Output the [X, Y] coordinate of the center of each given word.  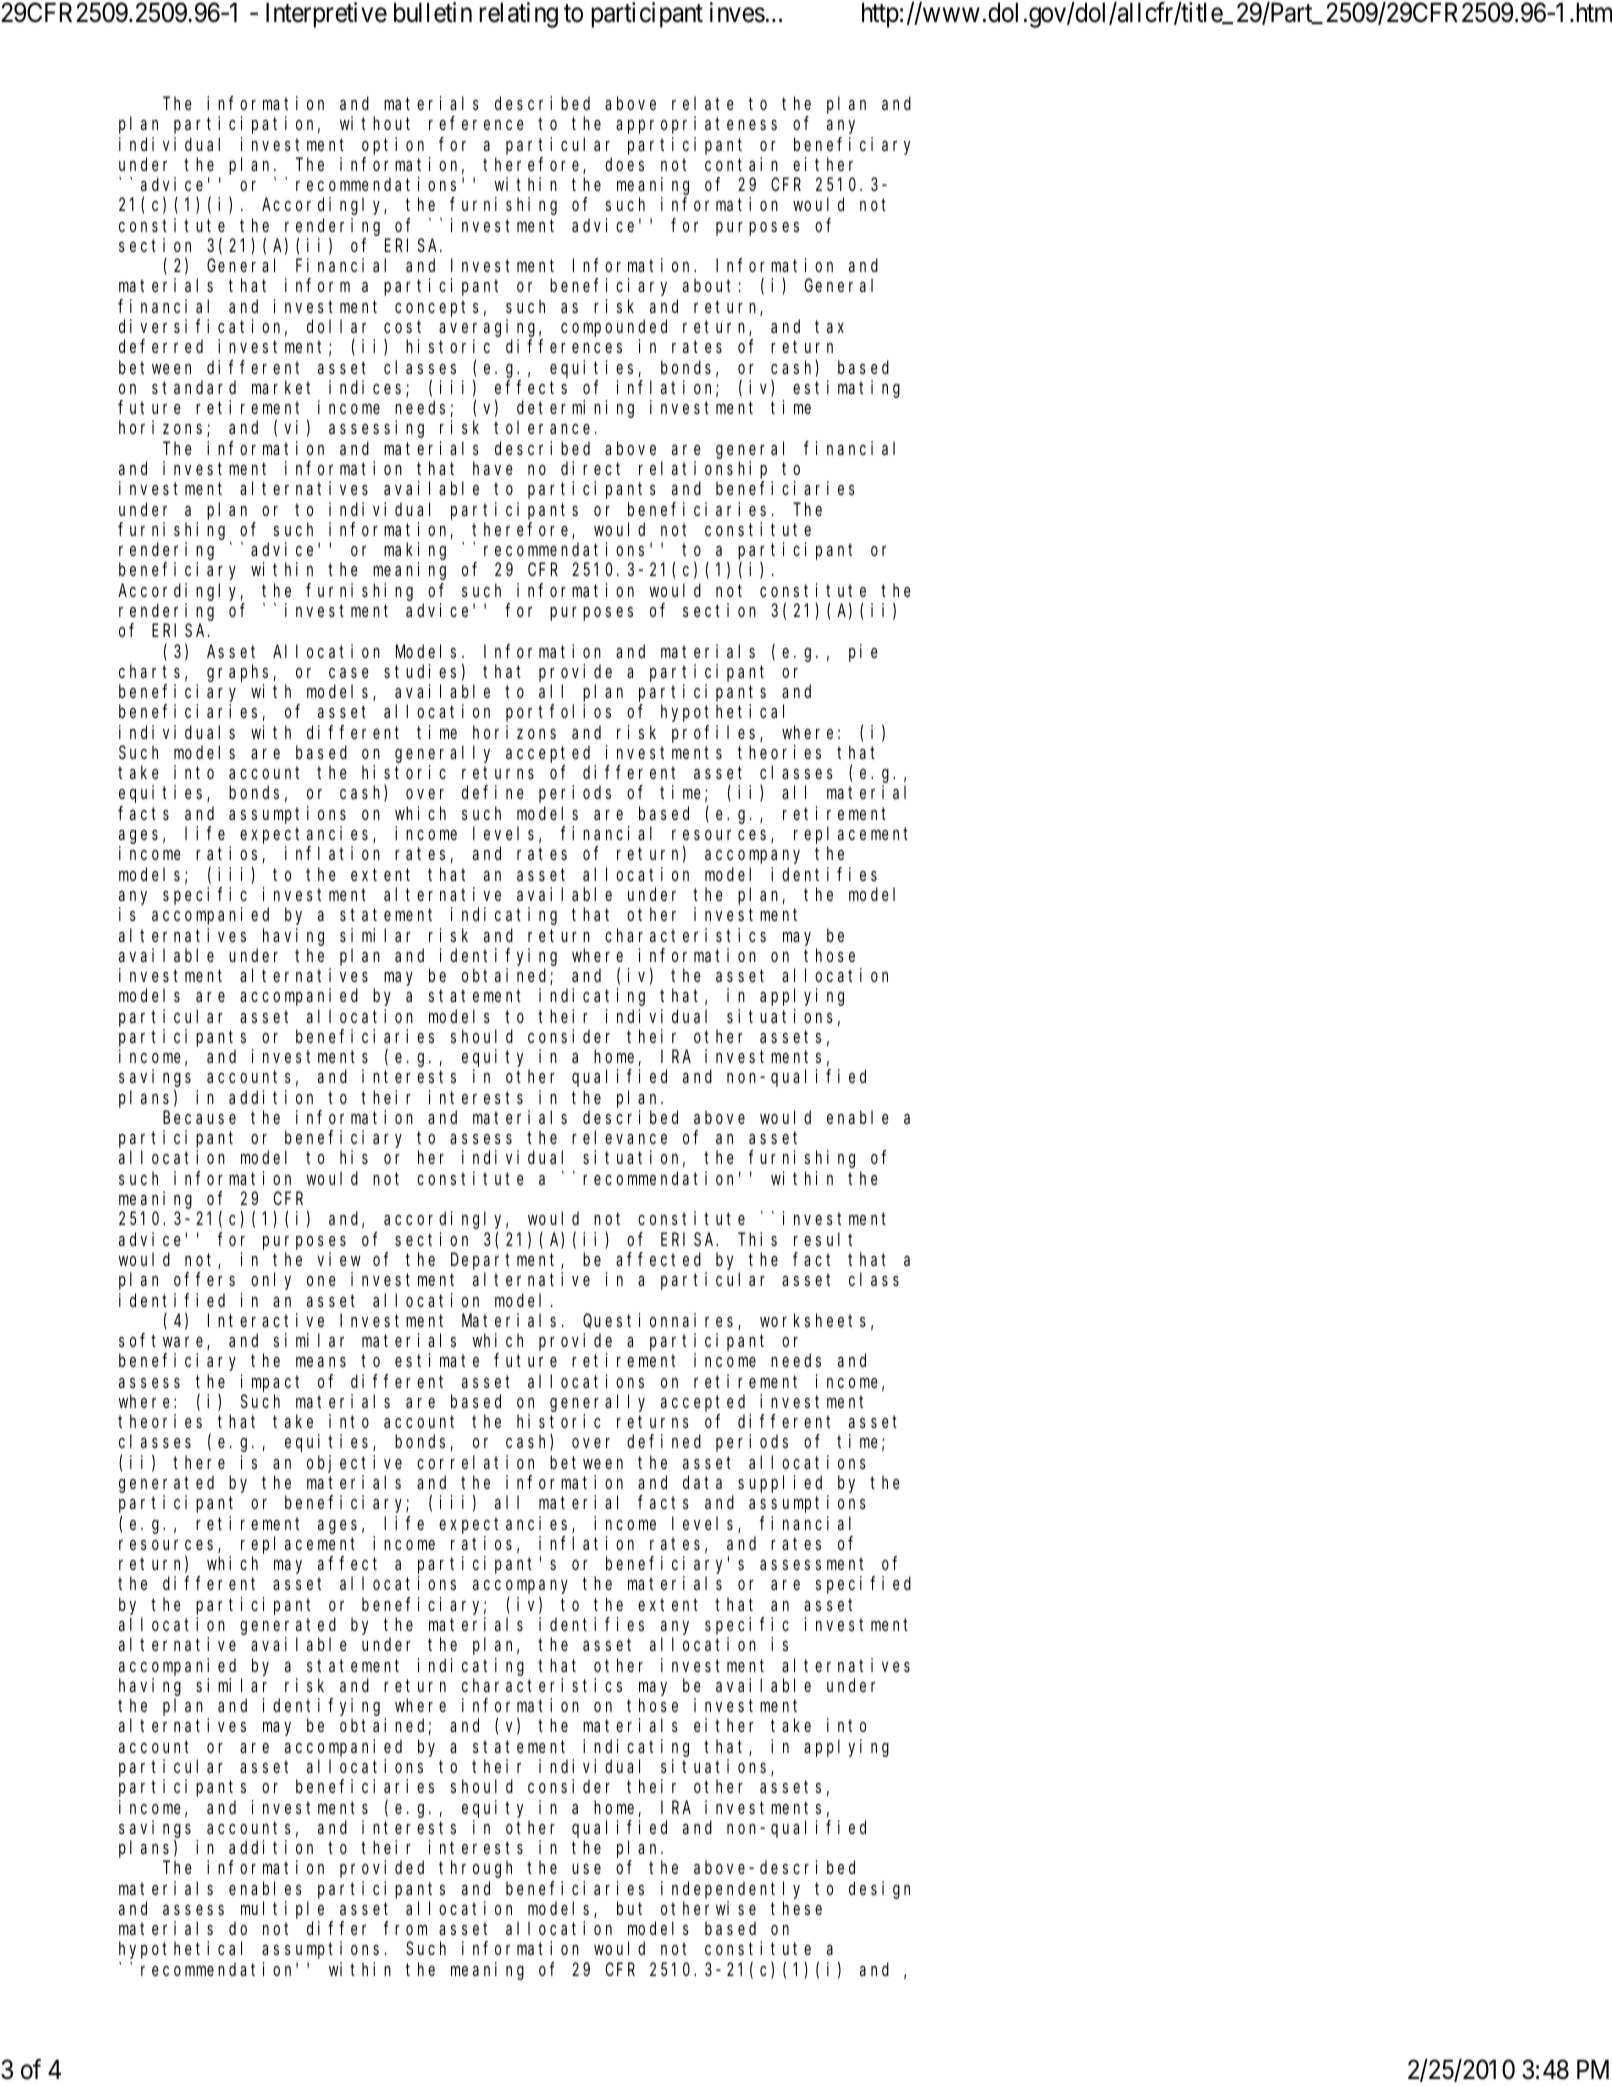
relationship [703, 470]
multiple [282, 1910]
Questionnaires [661, 1321]
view [339, 1259]
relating [518, 15]
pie [863, 653]
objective [354, 1464]
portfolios [558, 713]
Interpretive [326, 15]
